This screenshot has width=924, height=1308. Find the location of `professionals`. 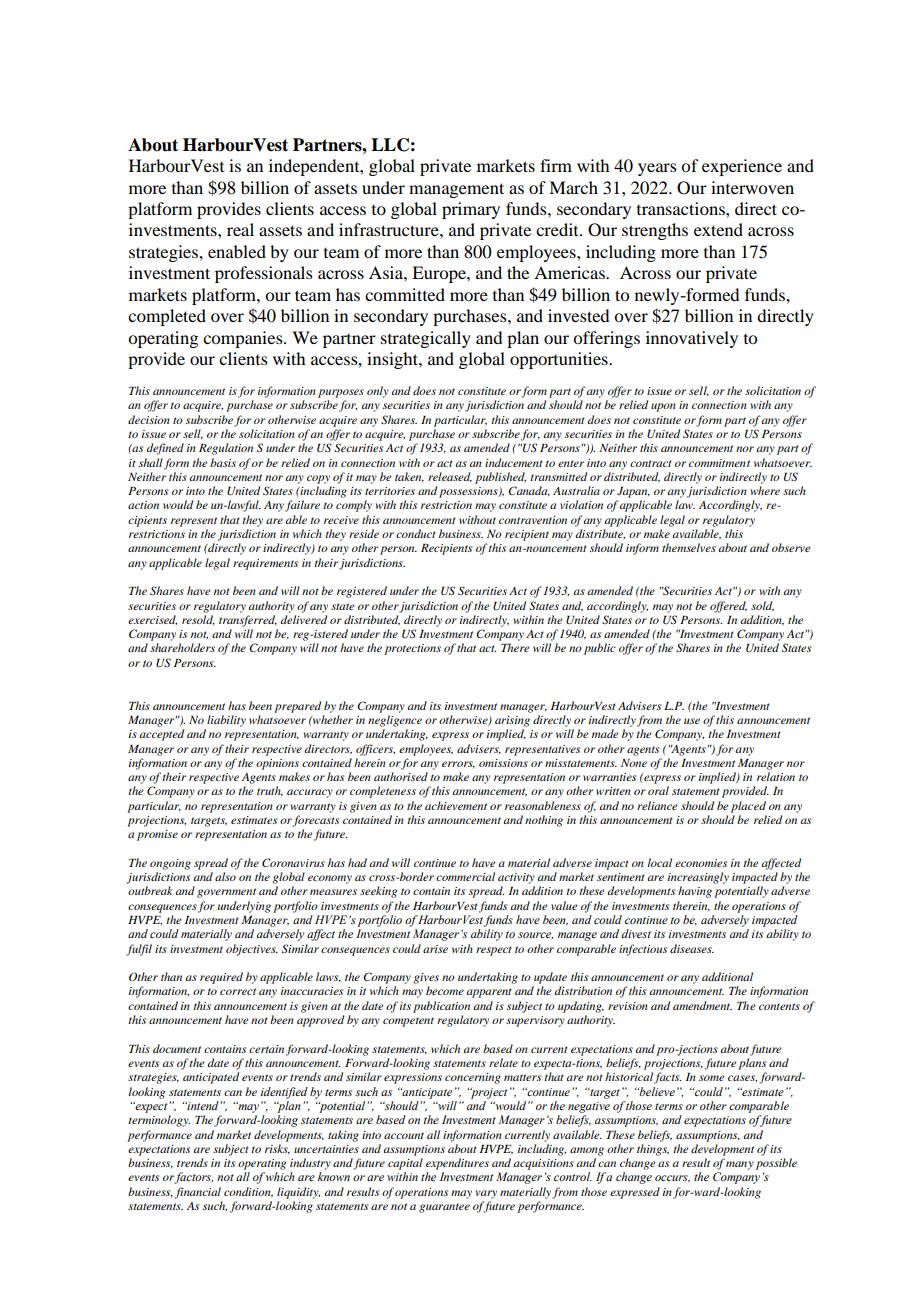

professionals is located at coordinates (264, 274).
